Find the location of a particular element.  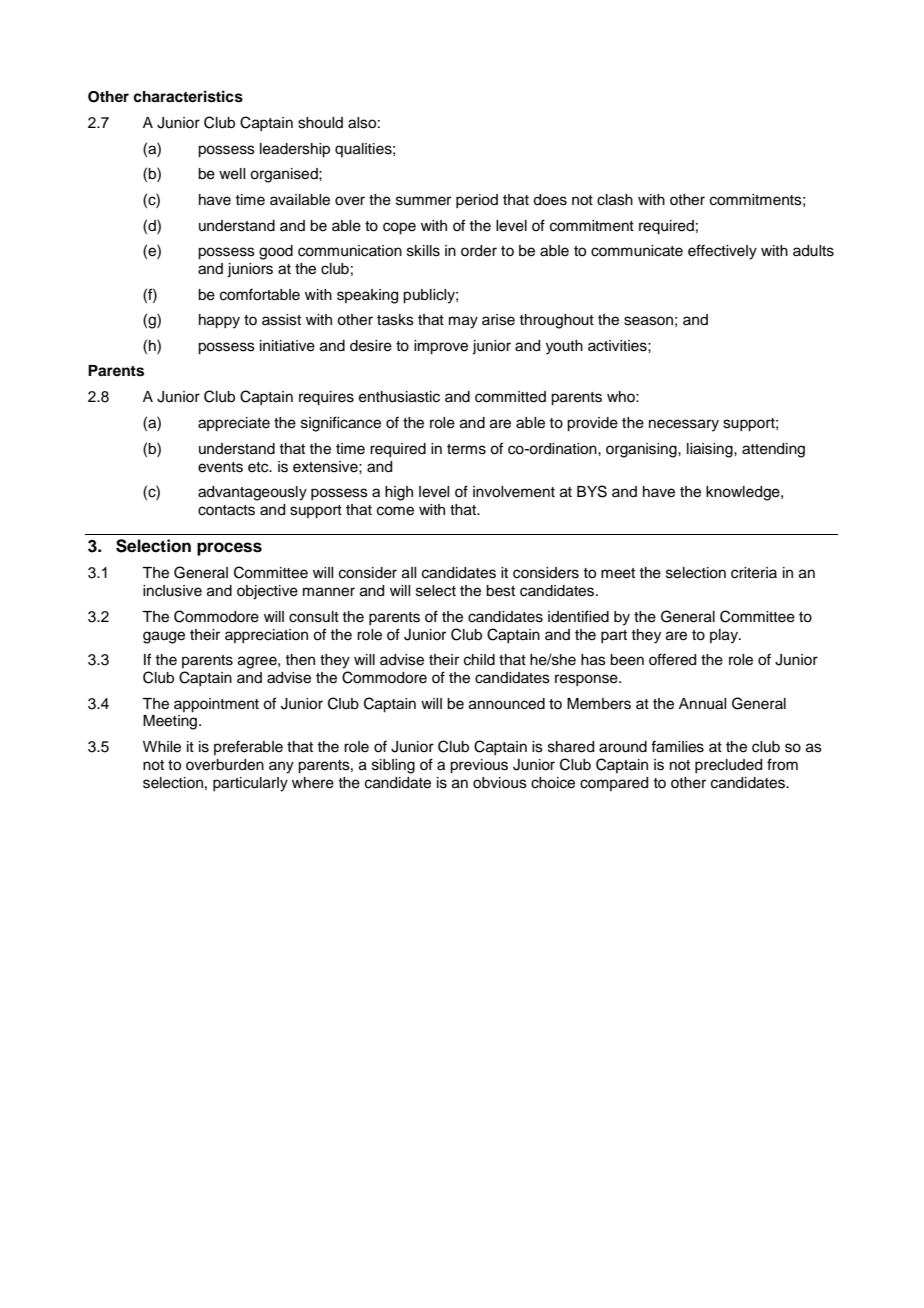

attending is located at coordinates (773, 450).
